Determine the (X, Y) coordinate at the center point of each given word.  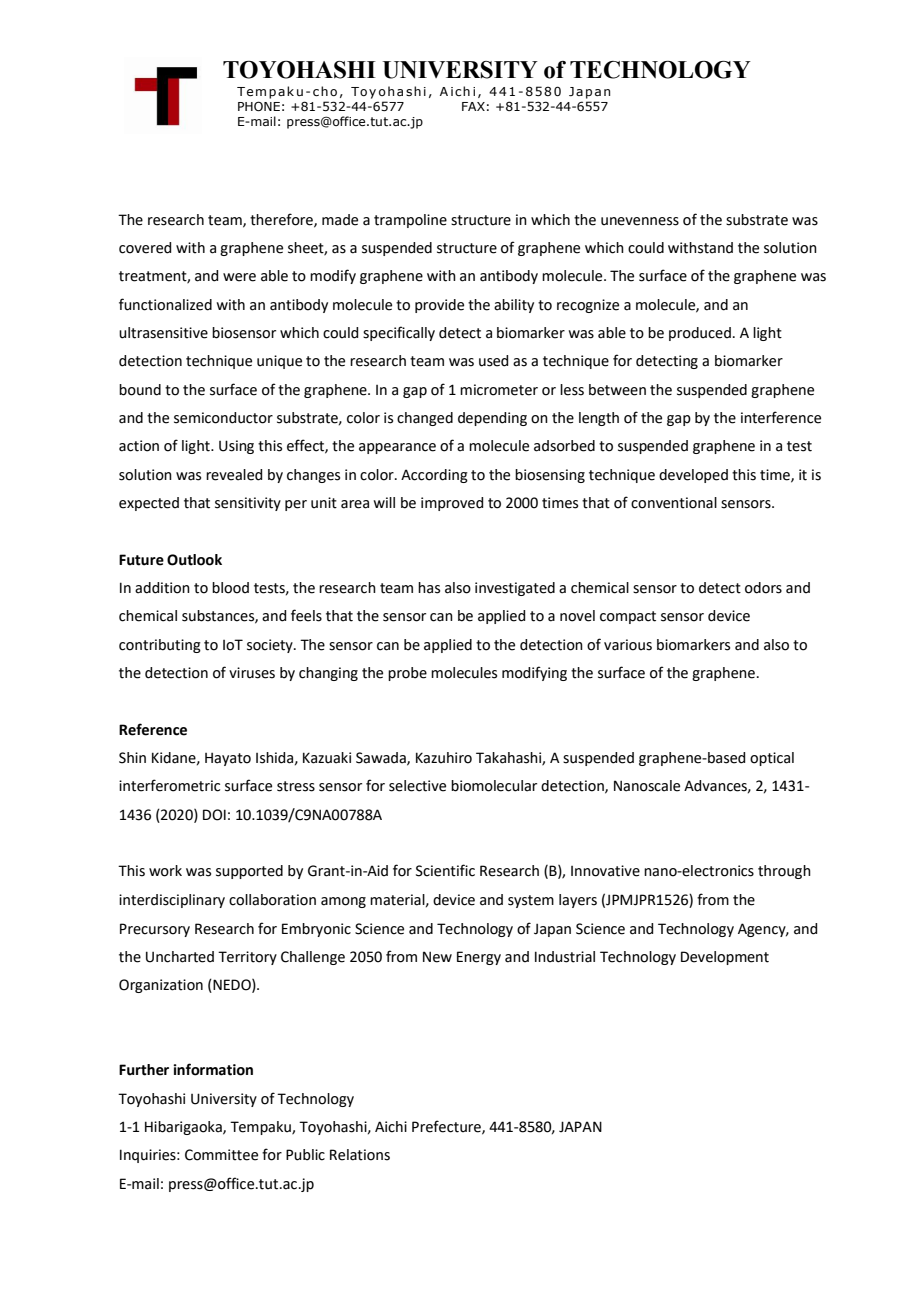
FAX (473, 106)
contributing (160, 646)
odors (763, 588)
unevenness (640, 221)
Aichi (391, 1127)
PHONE (259, 106)
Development (725, 958)
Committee (221, 1155)
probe (407, 674)
